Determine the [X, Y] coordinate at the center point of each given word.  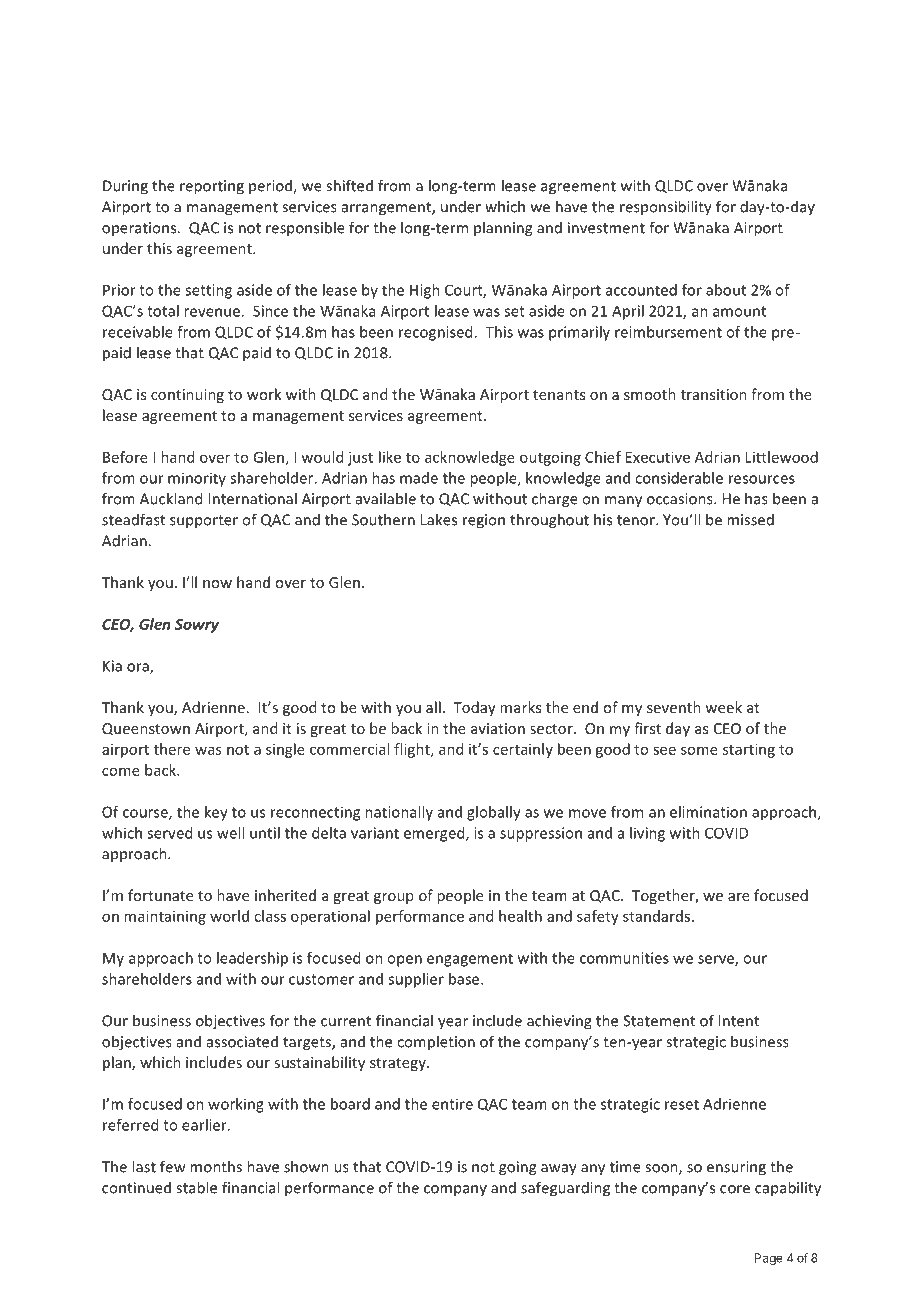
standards [656, 916]
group [394, 898]
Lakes [439, 519]
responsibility [666, 208]
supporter [204, 522]
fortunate [160, 895]
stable [196, 1187]
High [425, 291]
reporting [212, 187]
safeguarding [565, 1189]
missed [750, 520]
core [735, 1189]
